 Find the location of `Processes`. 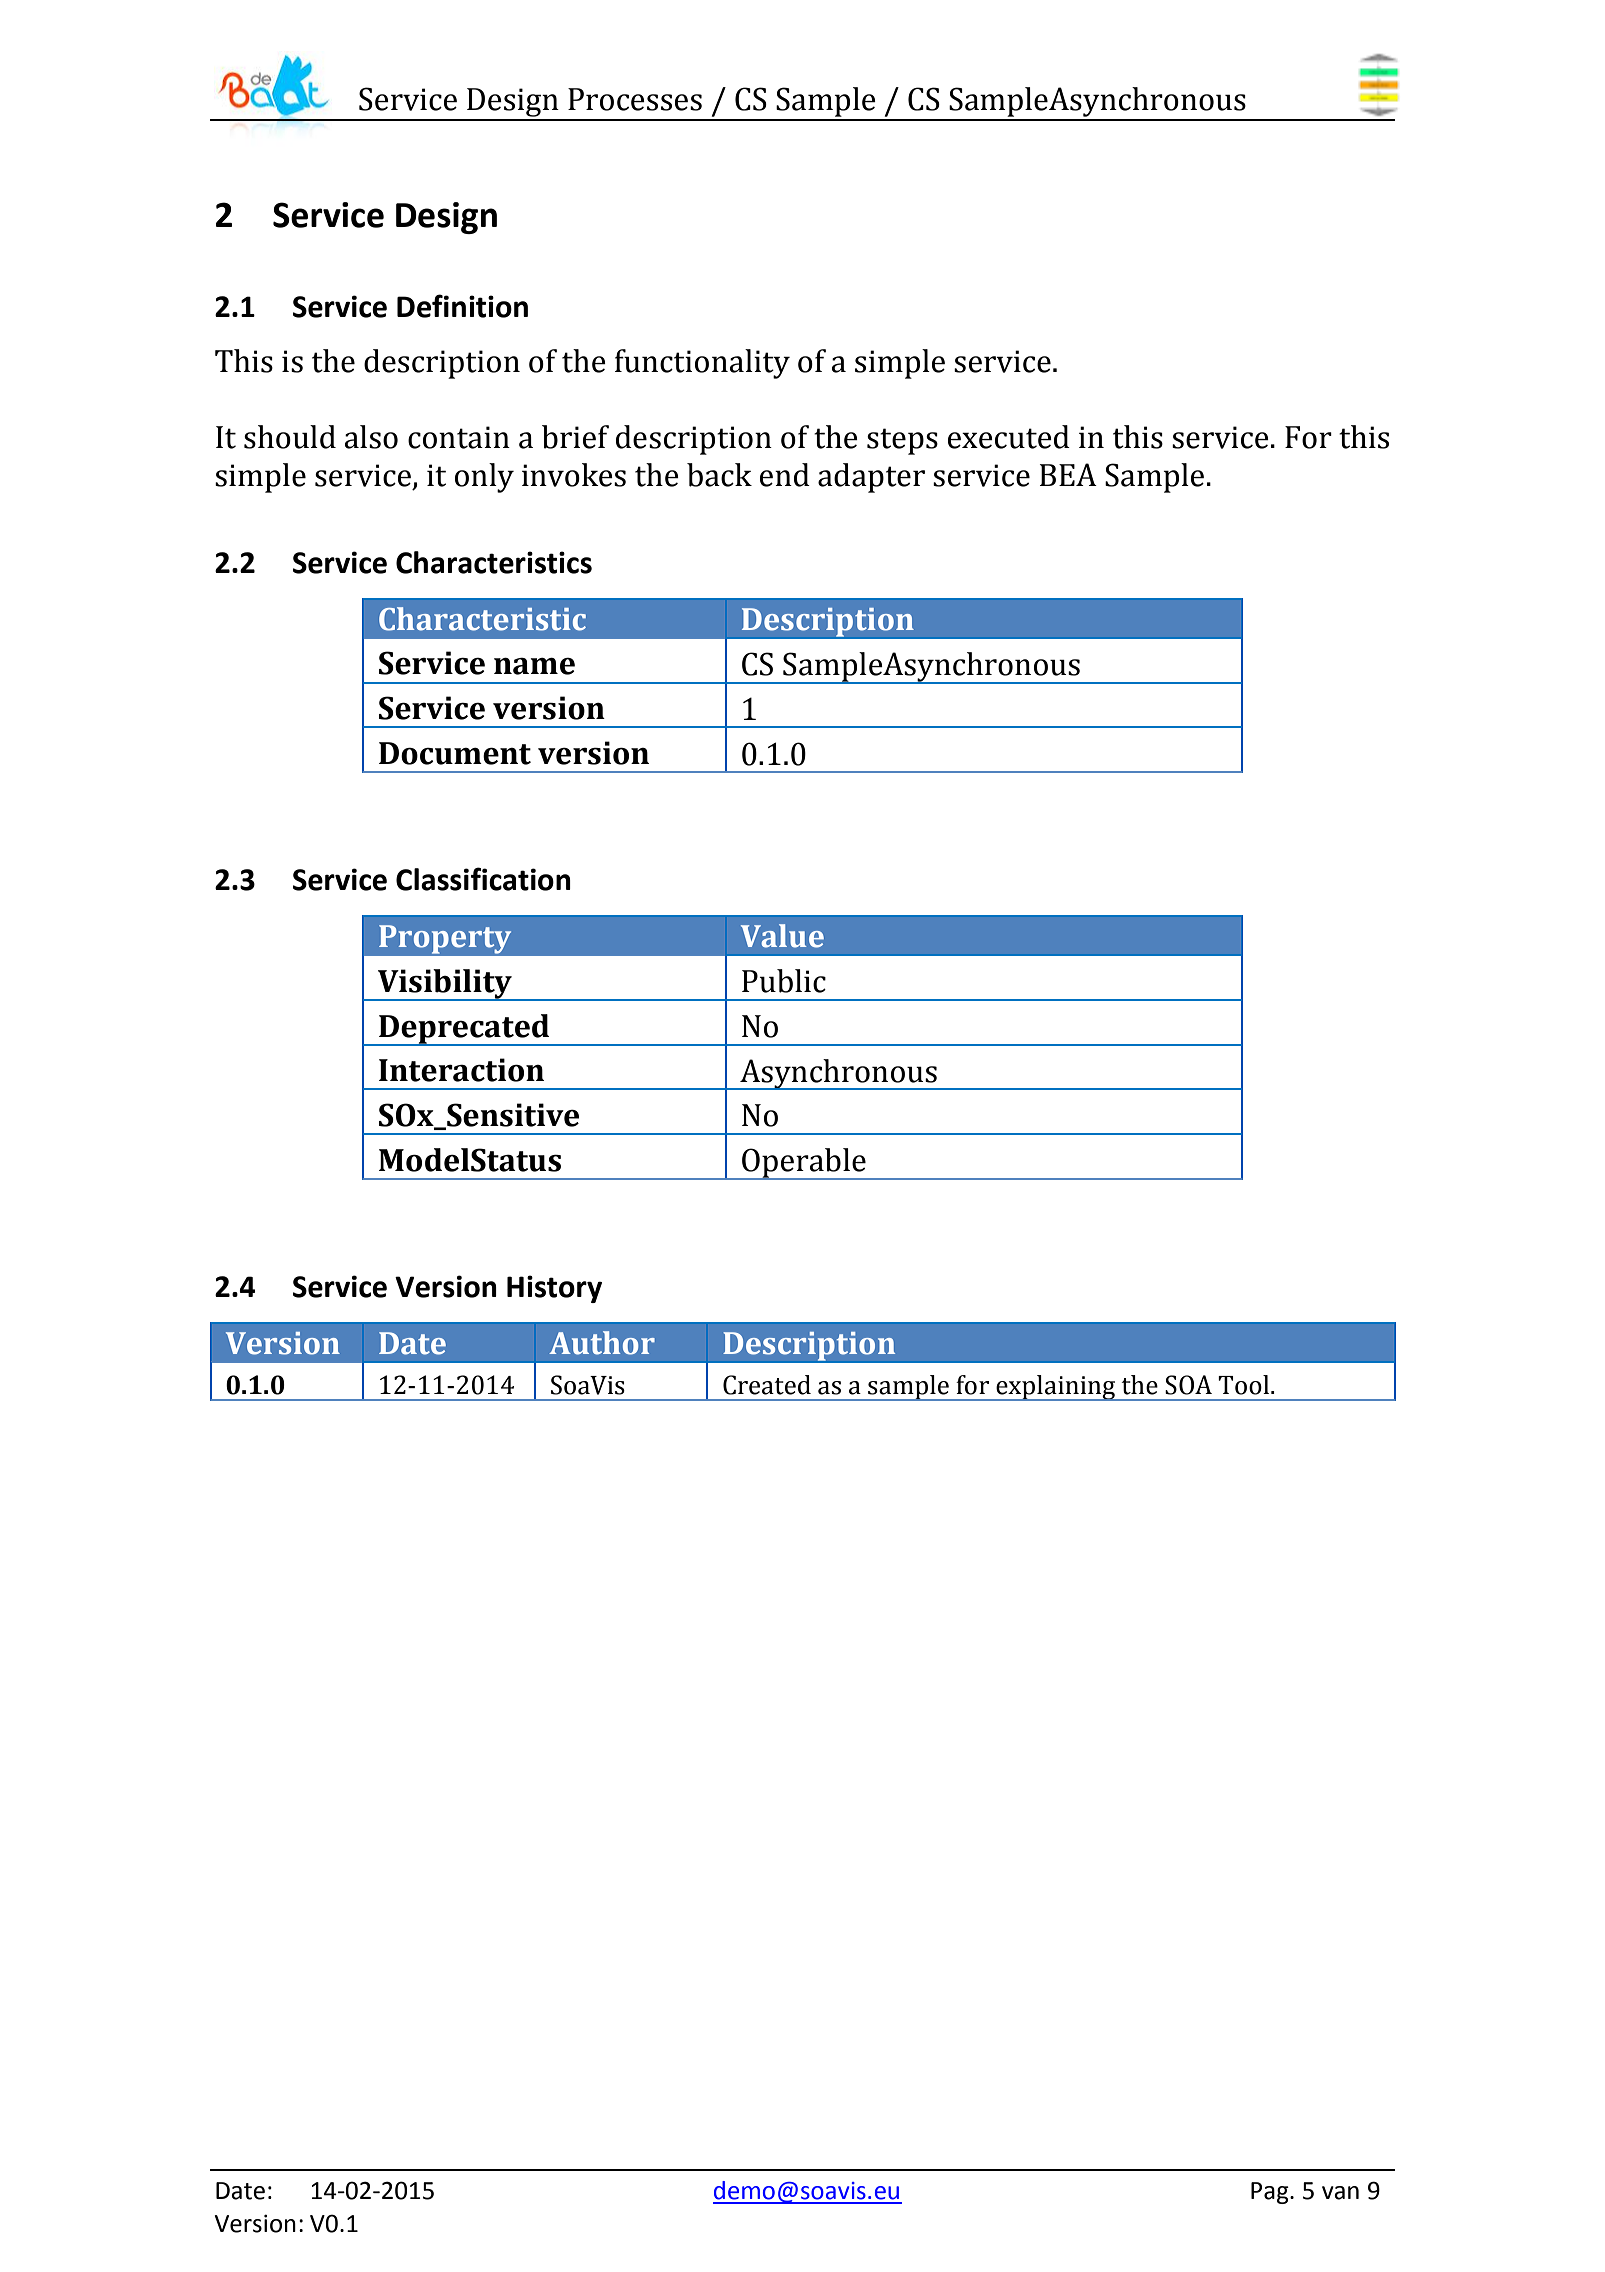

Processes is located at coordinates (635, 99).
